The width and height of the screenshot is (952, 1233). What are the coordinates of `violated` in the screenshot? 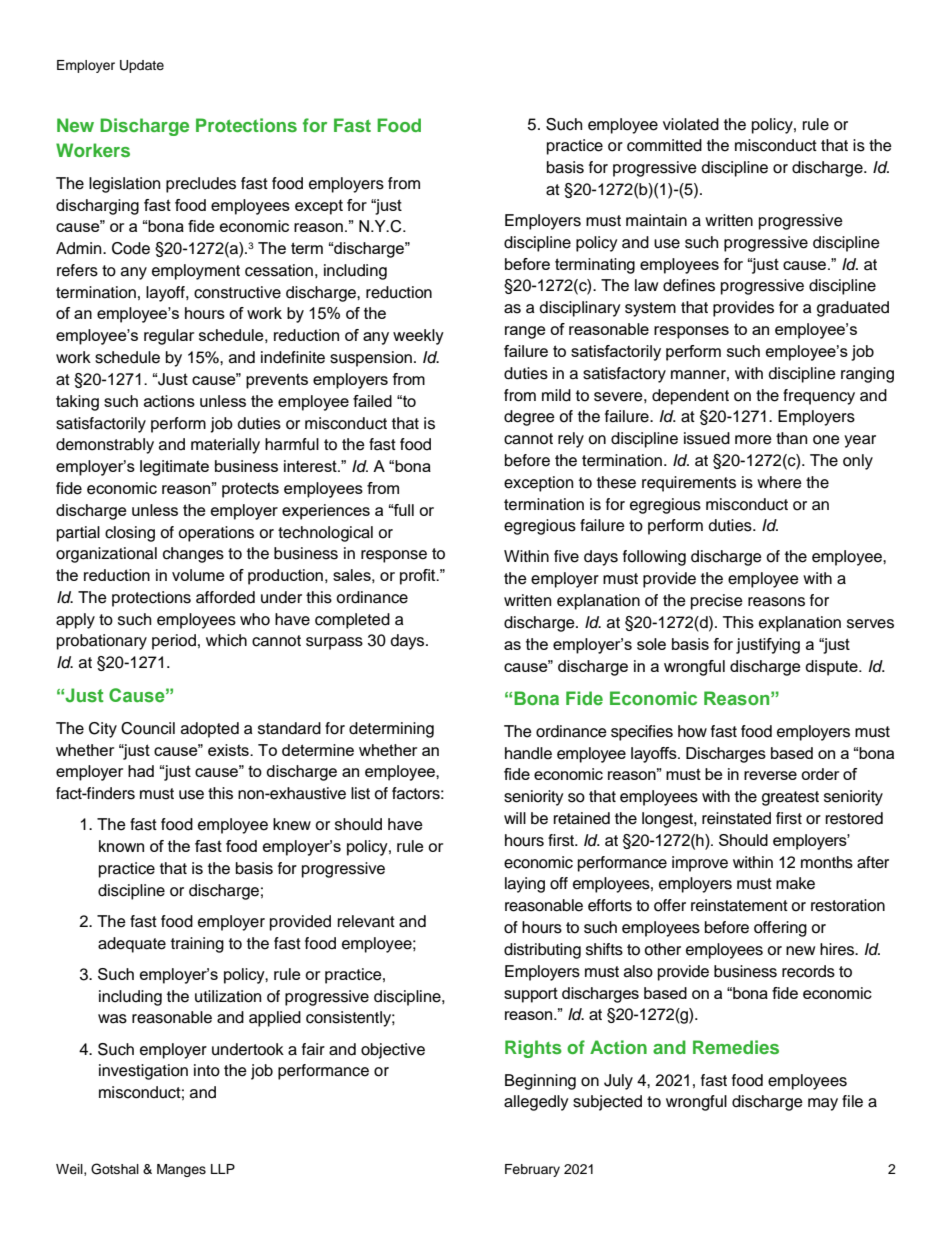 It's located at (691, 124).
